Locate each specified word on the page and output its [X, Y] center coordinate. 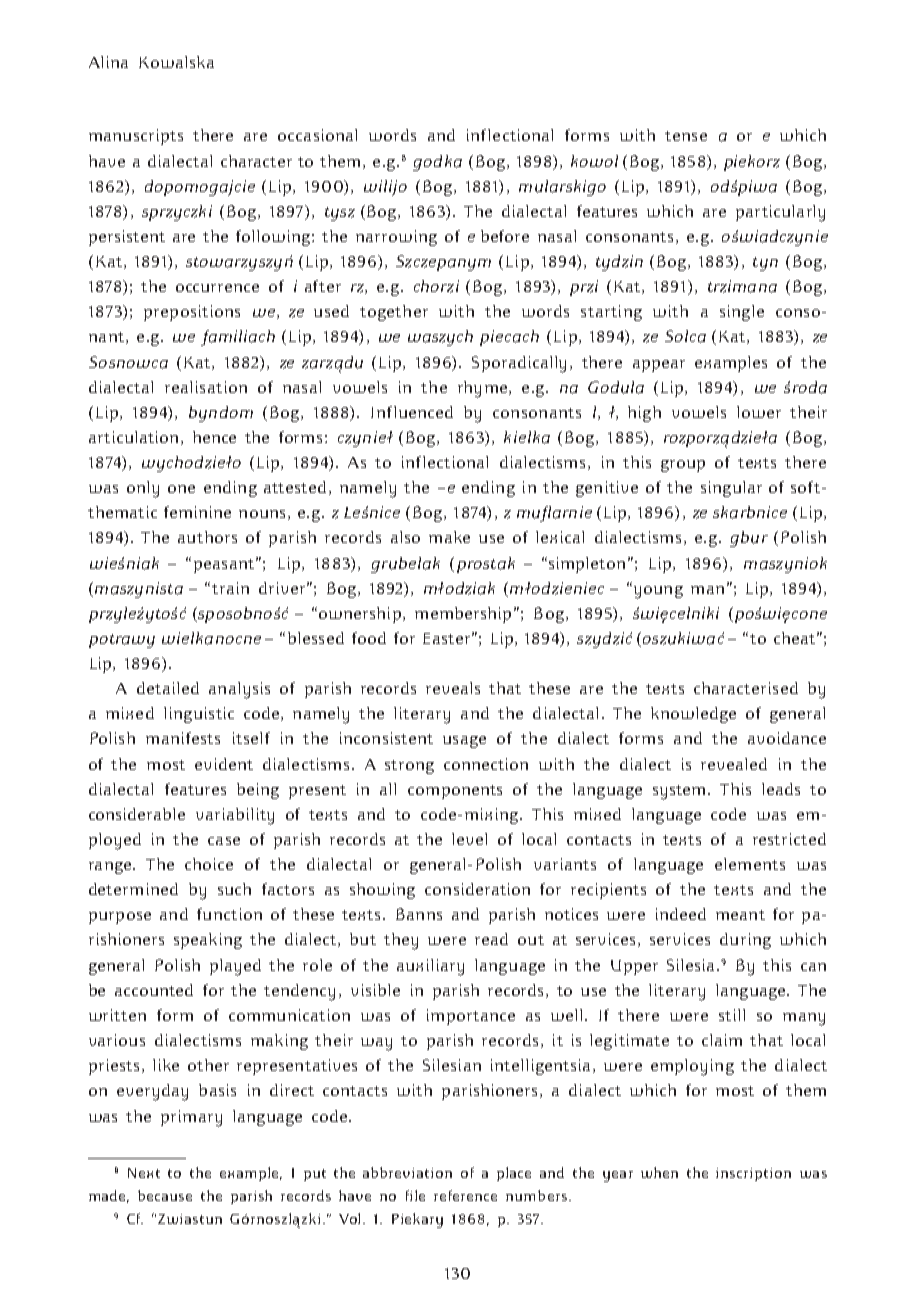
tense [686, 136]
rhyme [482, 389]
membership [463, 615]
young [657, 592]
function [229, 914]
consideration [477, 889]
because [165, 1195]
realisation [206, 387]
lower [759, 412]
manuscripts [136, 137]
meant [740, 915]
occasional [317, 135]
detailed [168, 688]
